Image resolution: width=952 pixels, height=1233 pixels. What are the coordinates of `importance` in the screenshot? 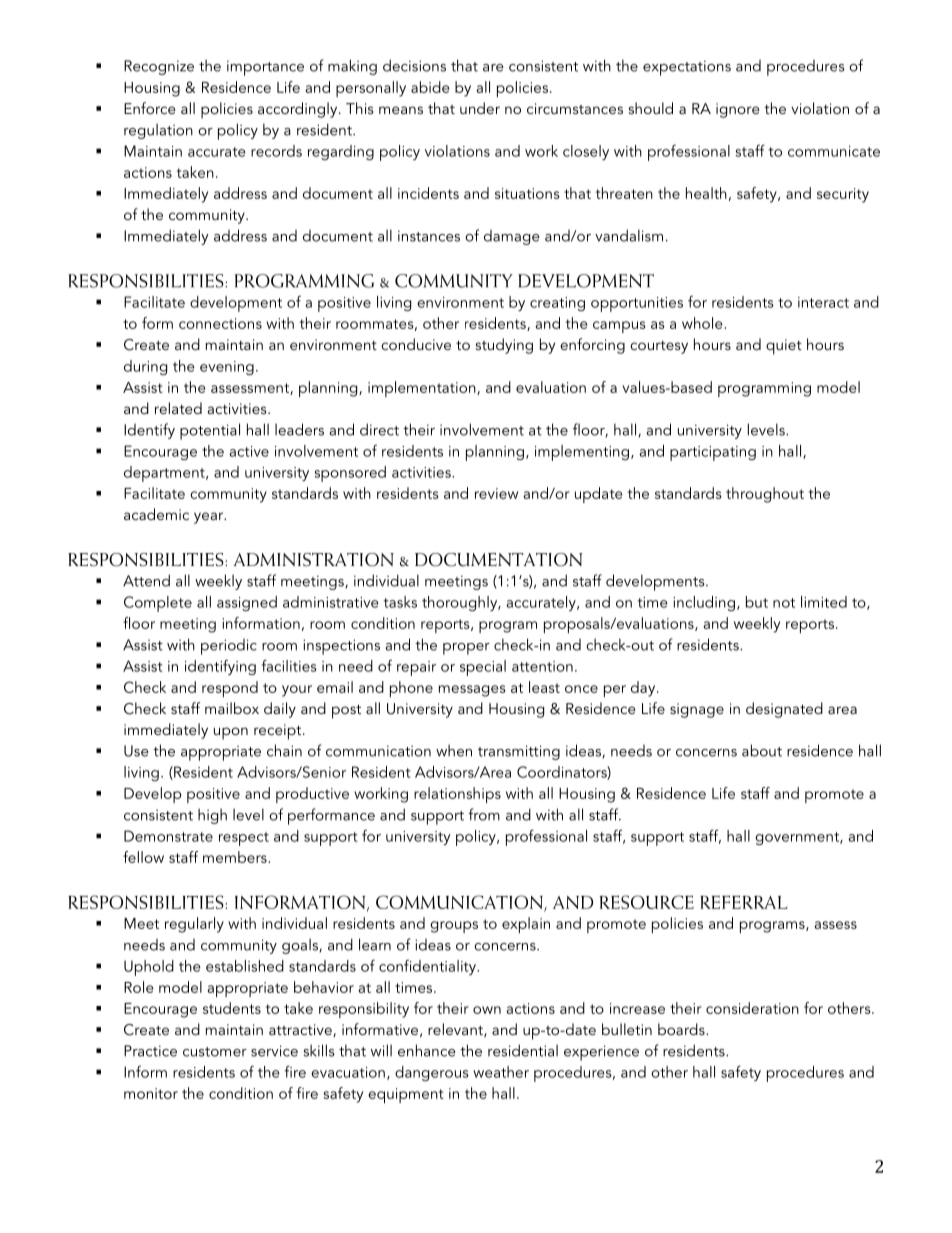 It's located at (265, 68).
